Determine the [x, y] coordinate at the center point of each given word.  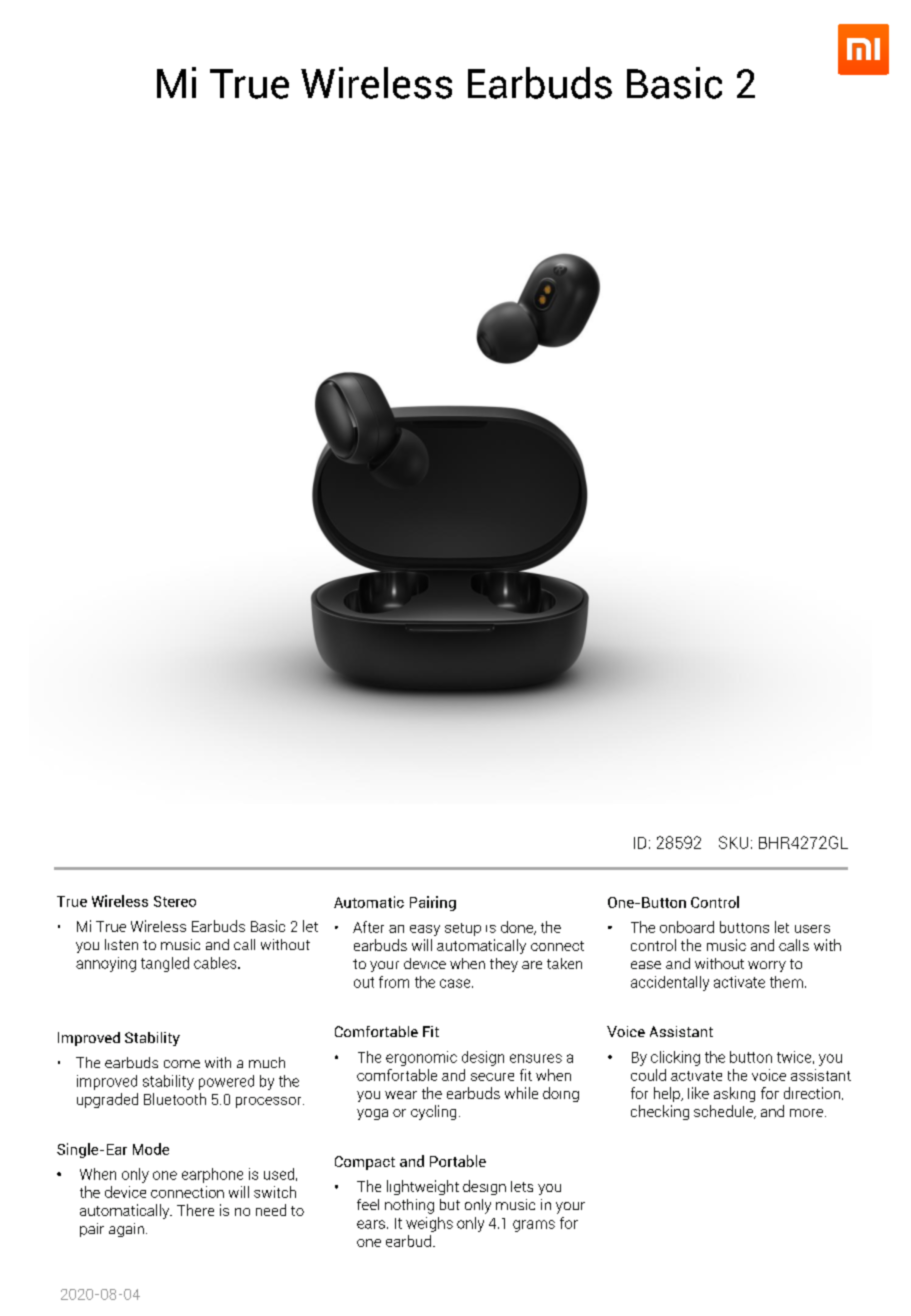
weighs [429, 1224]
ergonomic [421, 1058]
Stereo [175, 901]
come [182, 1064]
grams [534, 1226]
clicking [675, 1058]
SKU [733, 842]
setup [463, 929]
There [195, 1210]
